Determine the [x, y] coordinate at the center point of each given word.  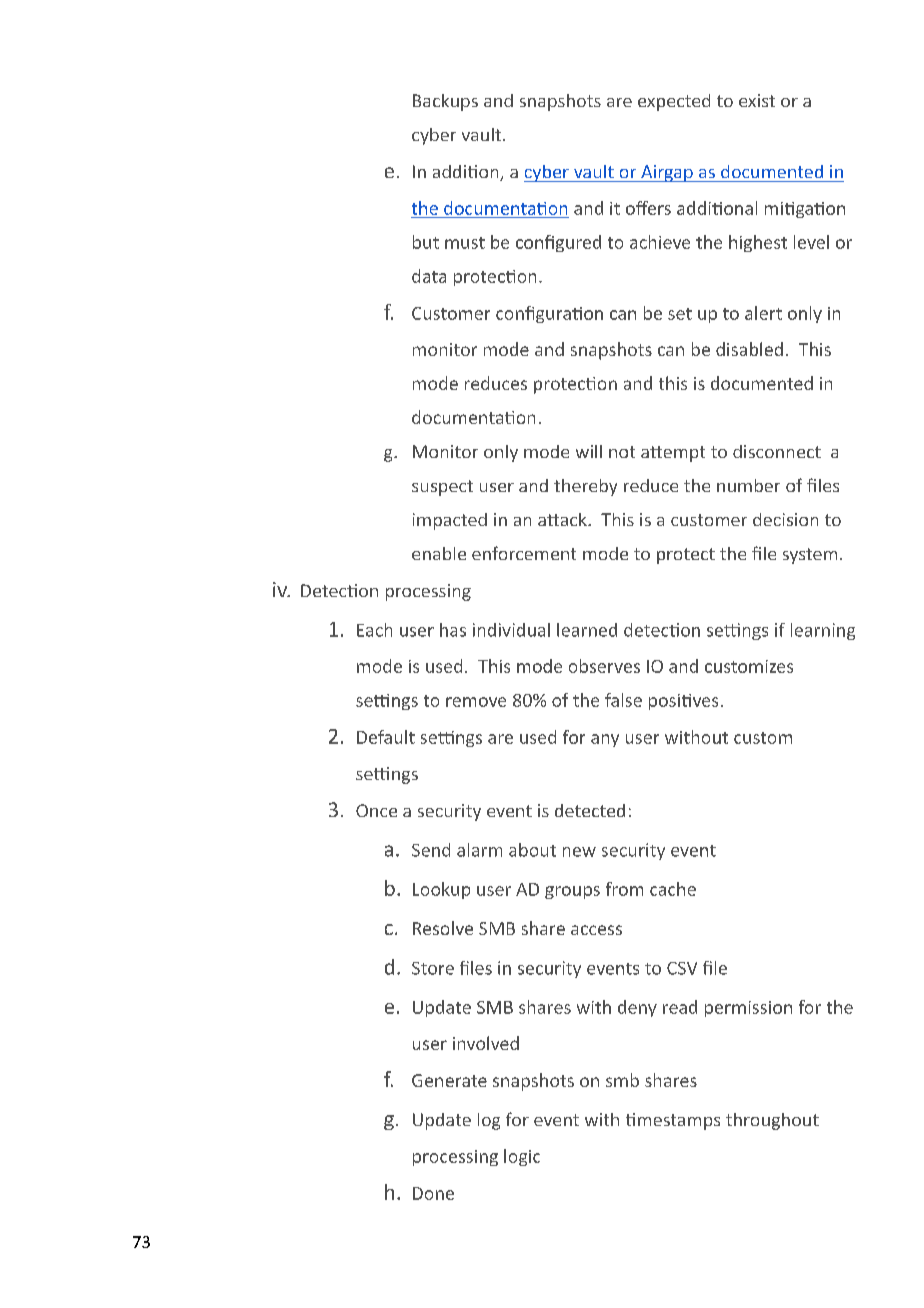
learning [823, 631]
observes [604, 666]
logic [522, 1157]
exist [757, 100]
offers [648, 208]
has [453, 630]
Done [433, 1193]
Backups [445, 102]
